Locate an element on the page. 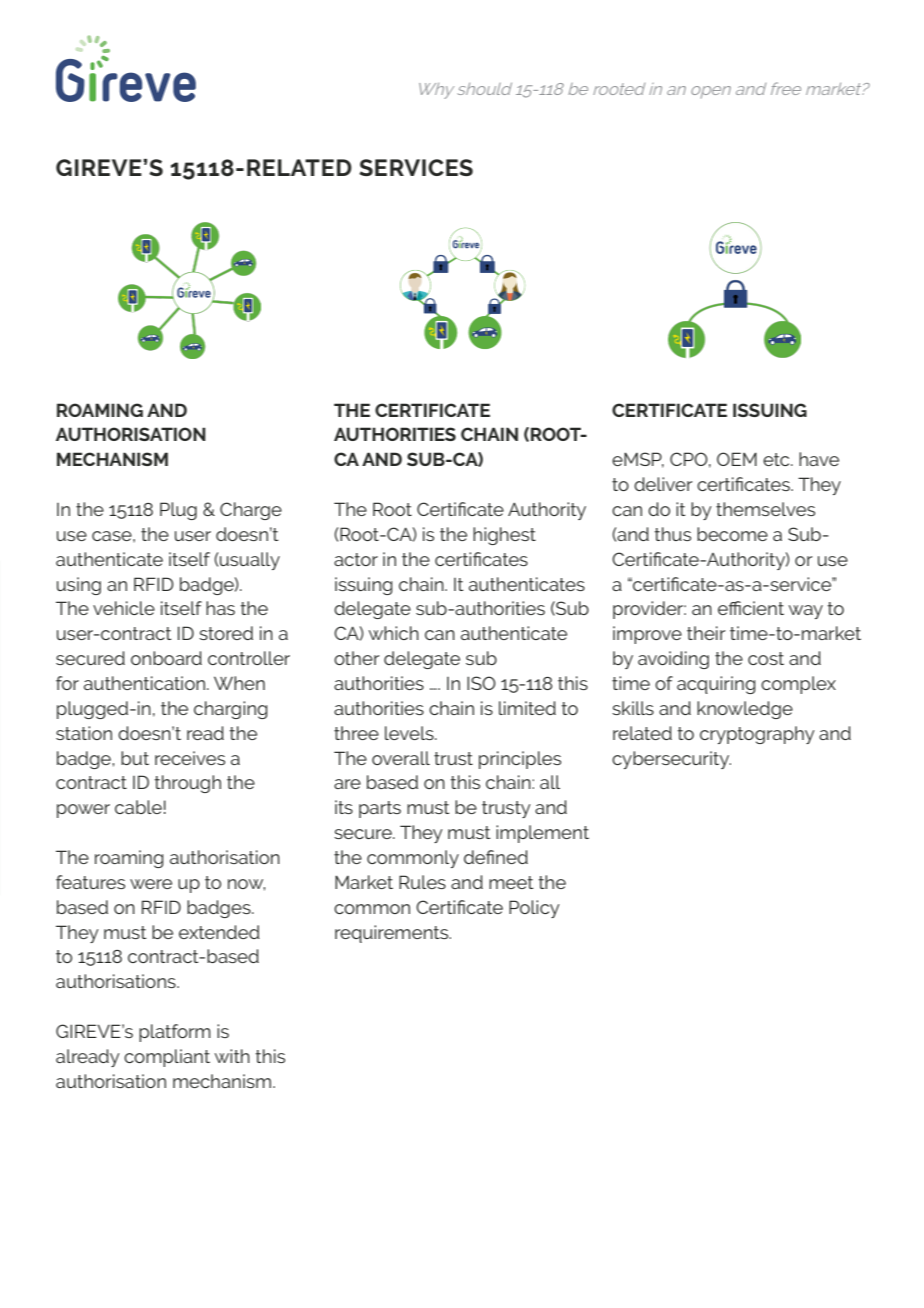 This image has height=1308, width=924. platform is located at coordinates (175, 1033).
